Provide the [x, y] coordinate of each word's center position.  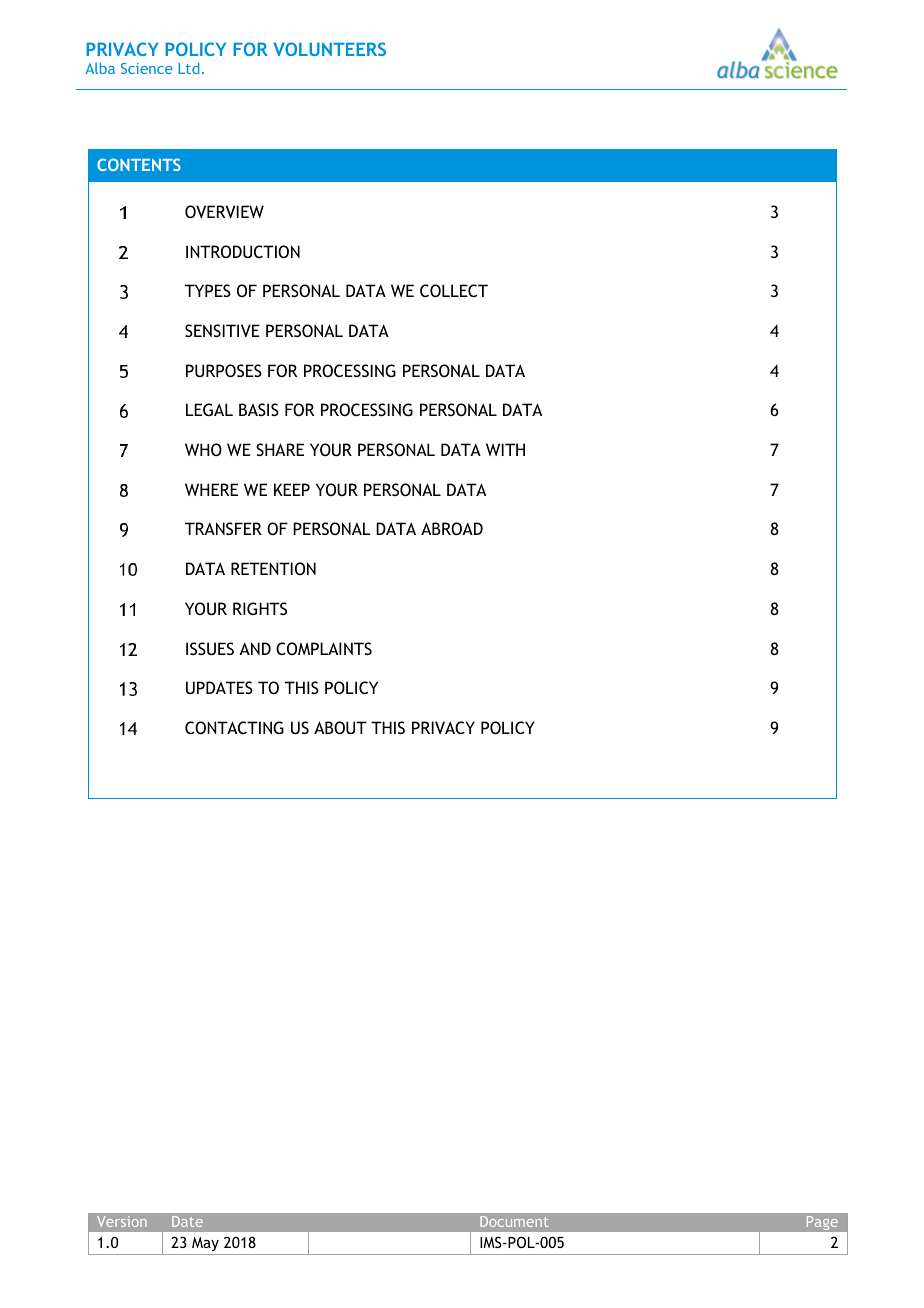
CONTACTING [234, 727]
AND [255, 648]
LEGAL [209, 409]
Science [147, 68]
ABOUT [340, 727]
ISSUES [210, 648]
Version [122, 1221]
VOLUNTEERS [329, 49]
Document [514, 1221]
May [205, 1244]
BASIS [259, 409]
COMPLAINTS [324, 648]
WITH [505, 449]
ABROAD [452, 528]
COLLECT [454, 290]
